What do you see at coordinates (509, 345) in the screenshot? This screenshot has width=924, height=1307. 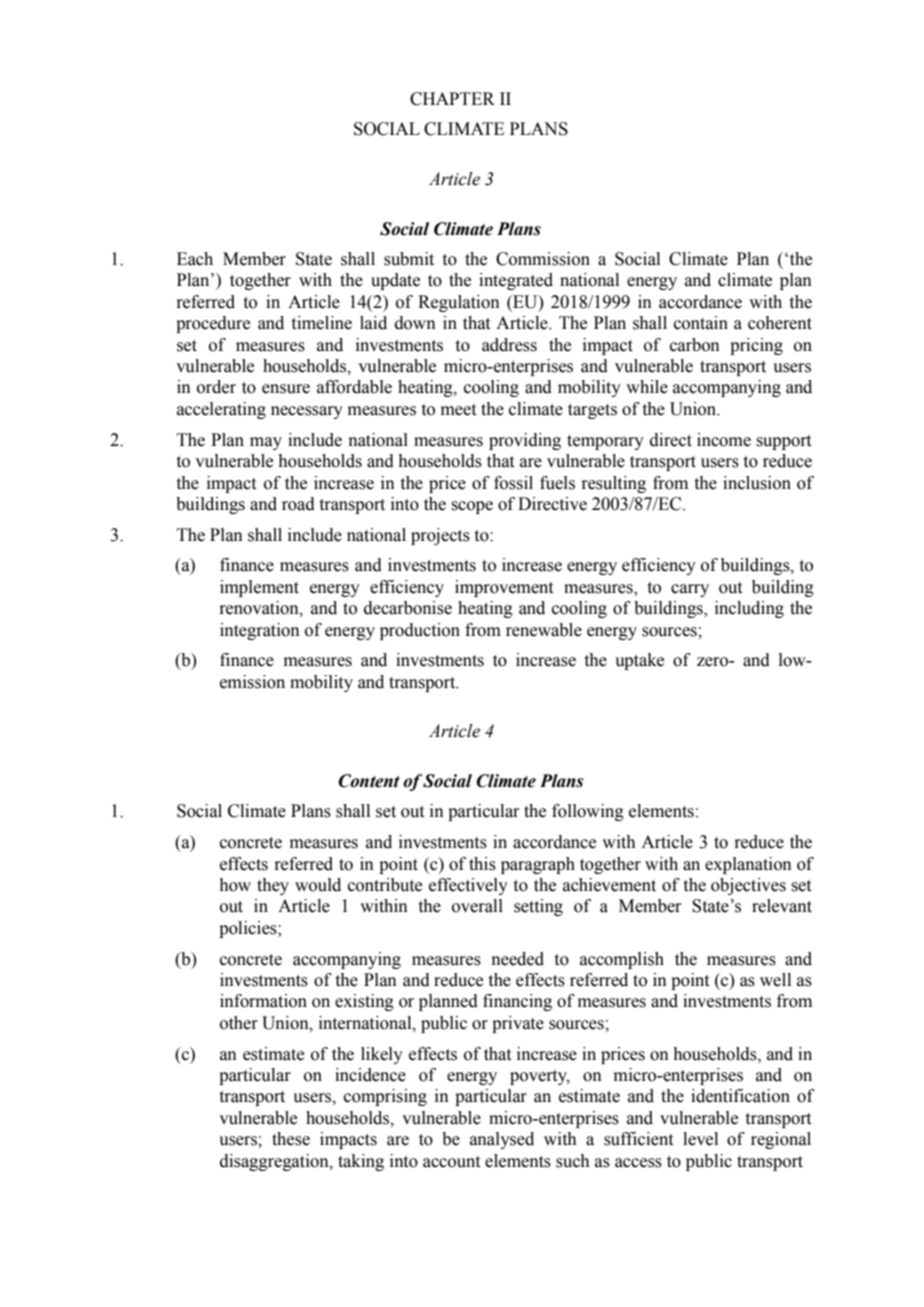 I see `address` at bounding box center [509, 345].
